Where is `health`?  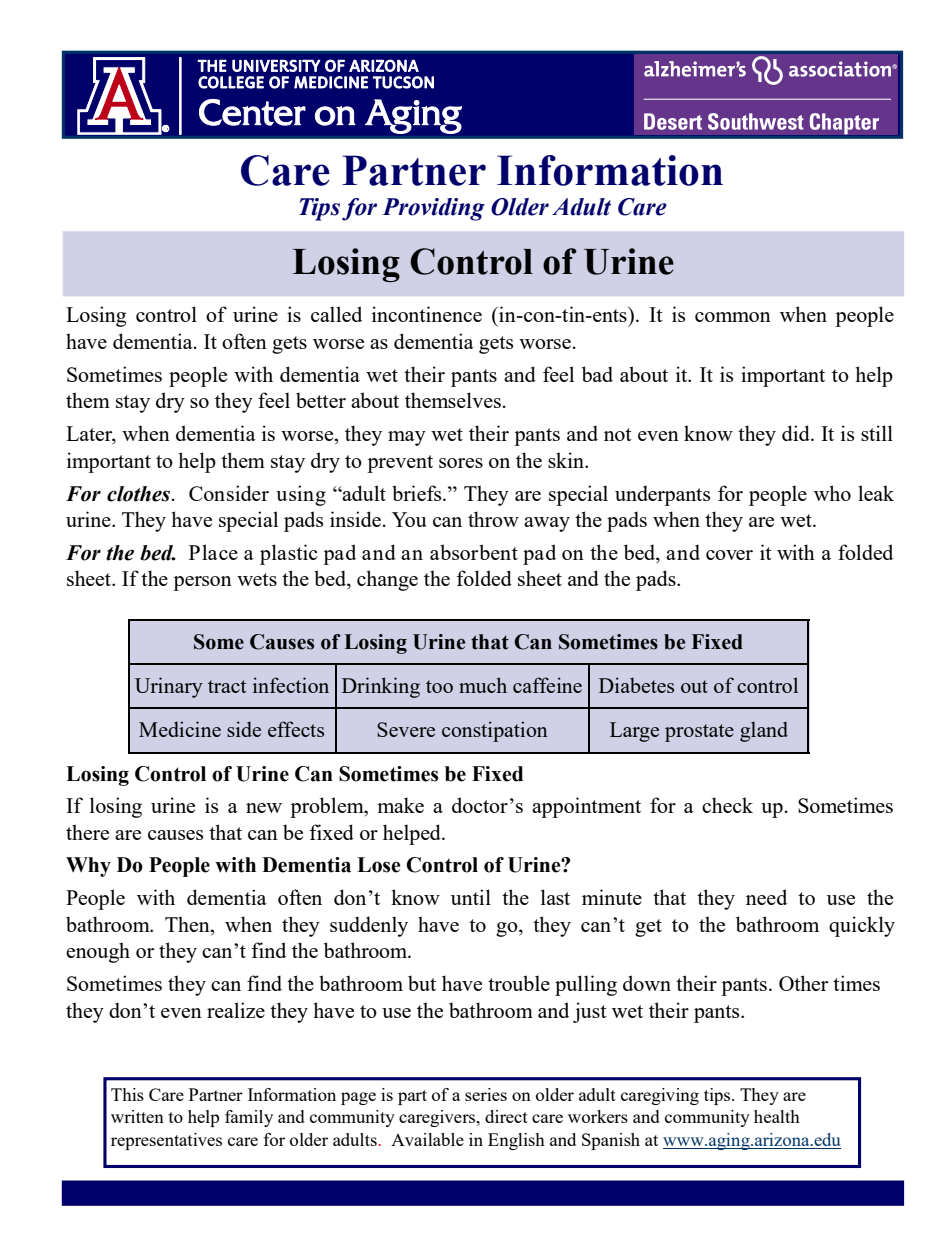
health is located at coordinates (777, 1116).
